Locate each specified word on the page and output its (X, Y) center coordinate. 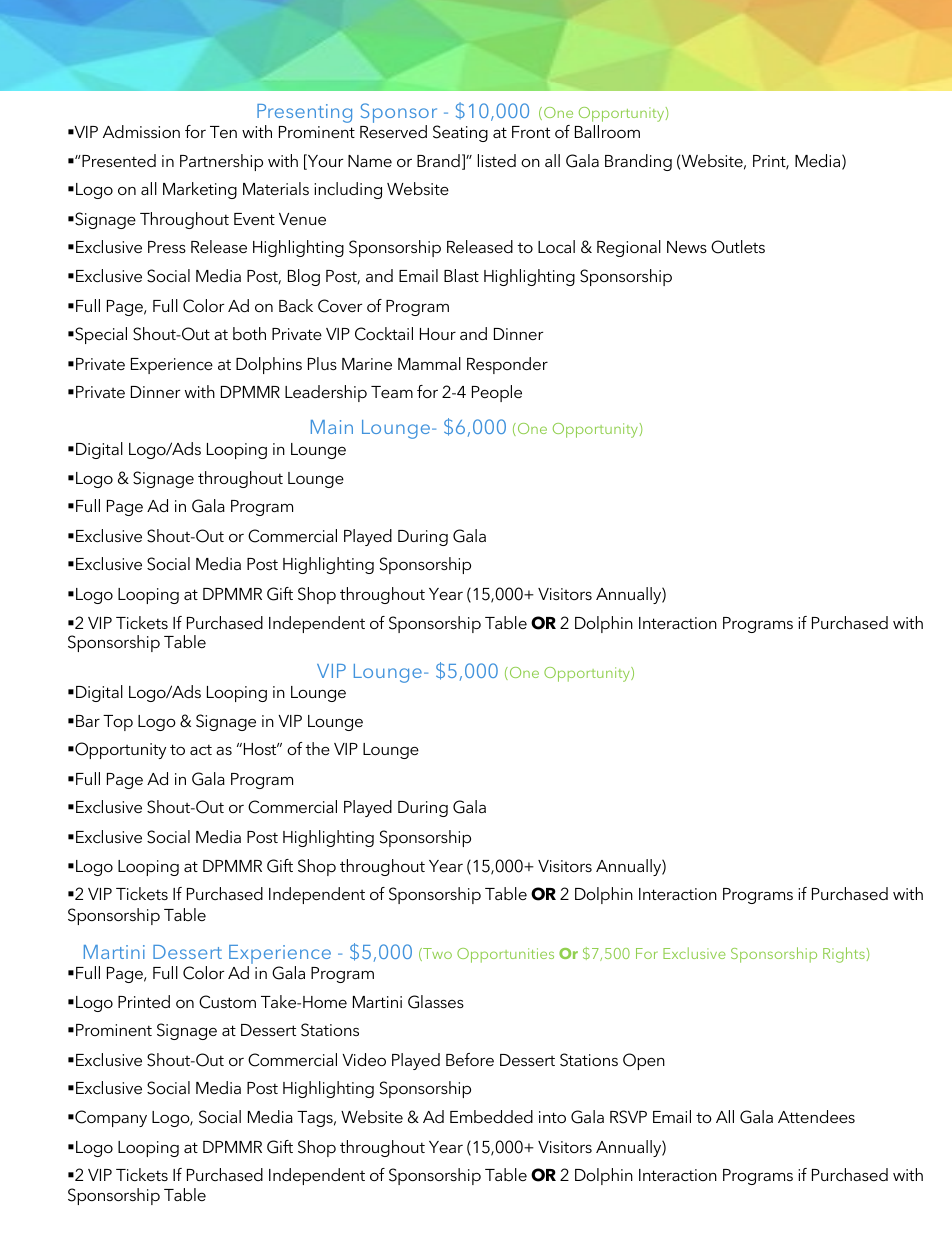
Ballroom (607, 131)
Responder (507, 365)
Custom (227, 1002)
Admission (141, 131)
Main (332, 427)
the (318, 748)
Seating (460, 133)
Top (118, 723)
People (497, 393)
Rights (844, 955)
